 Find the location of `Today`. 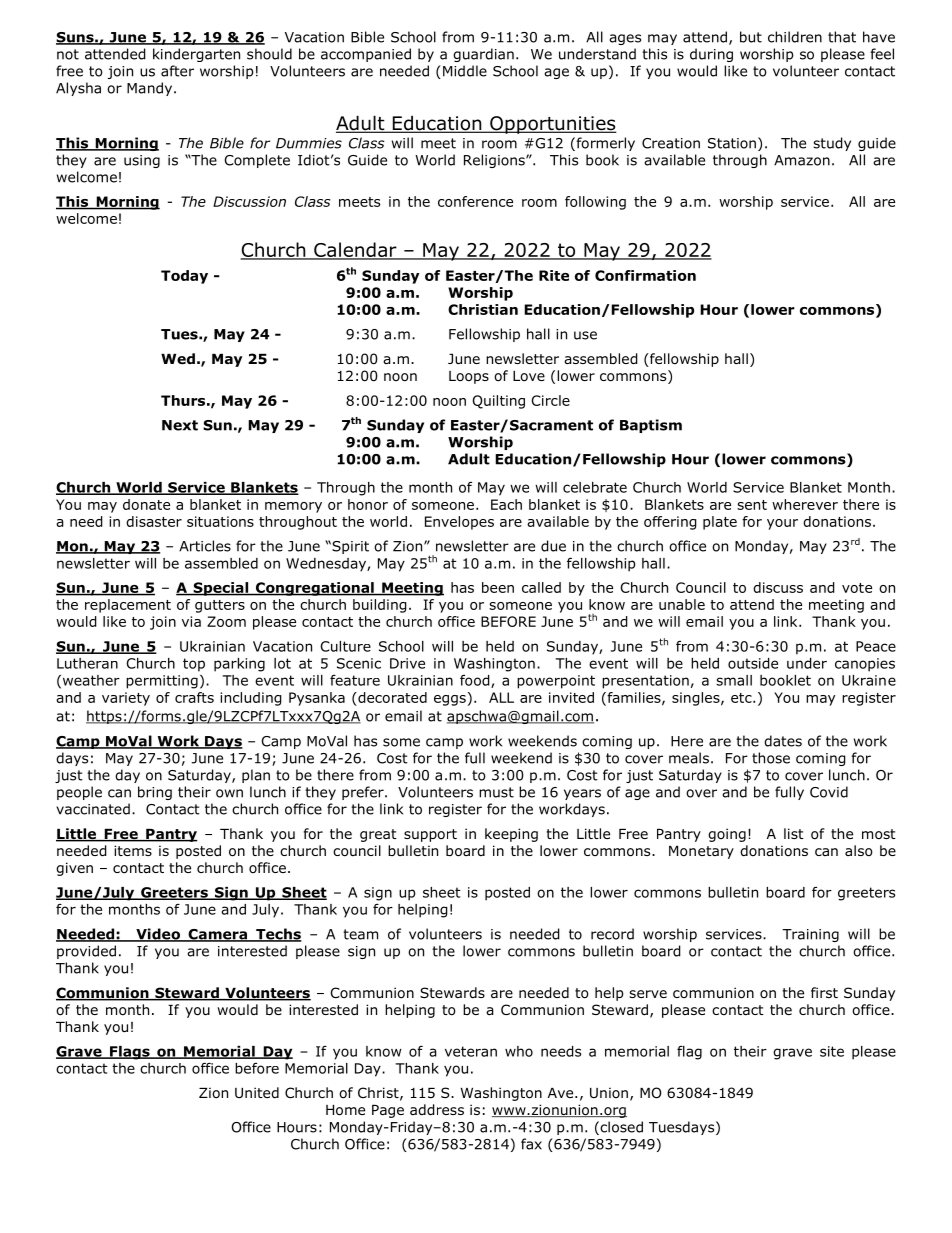

Today is located at coordinates (184, 277).
